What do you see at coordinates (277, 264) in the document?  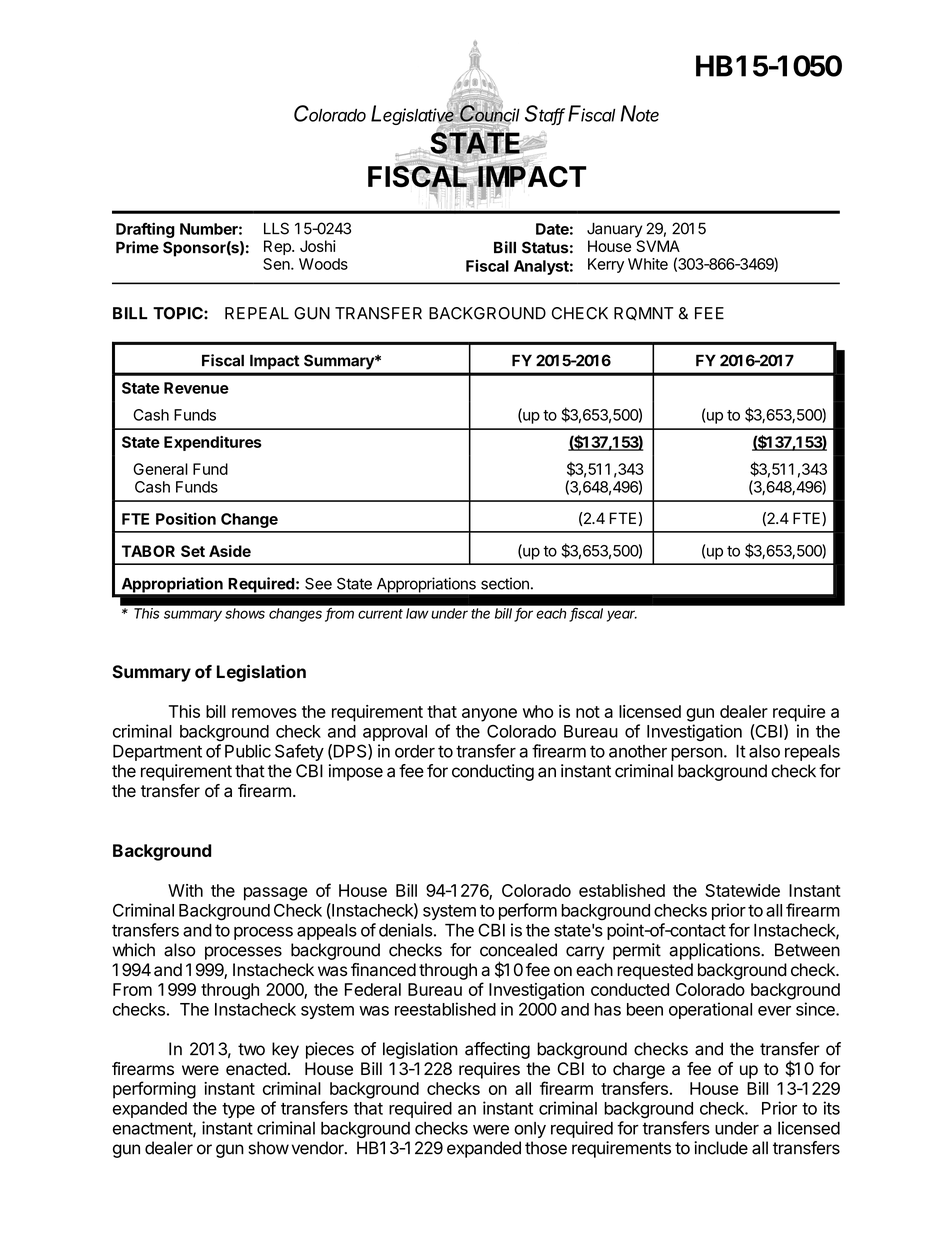 I see `Sen` at bounding box center [277, 264].
